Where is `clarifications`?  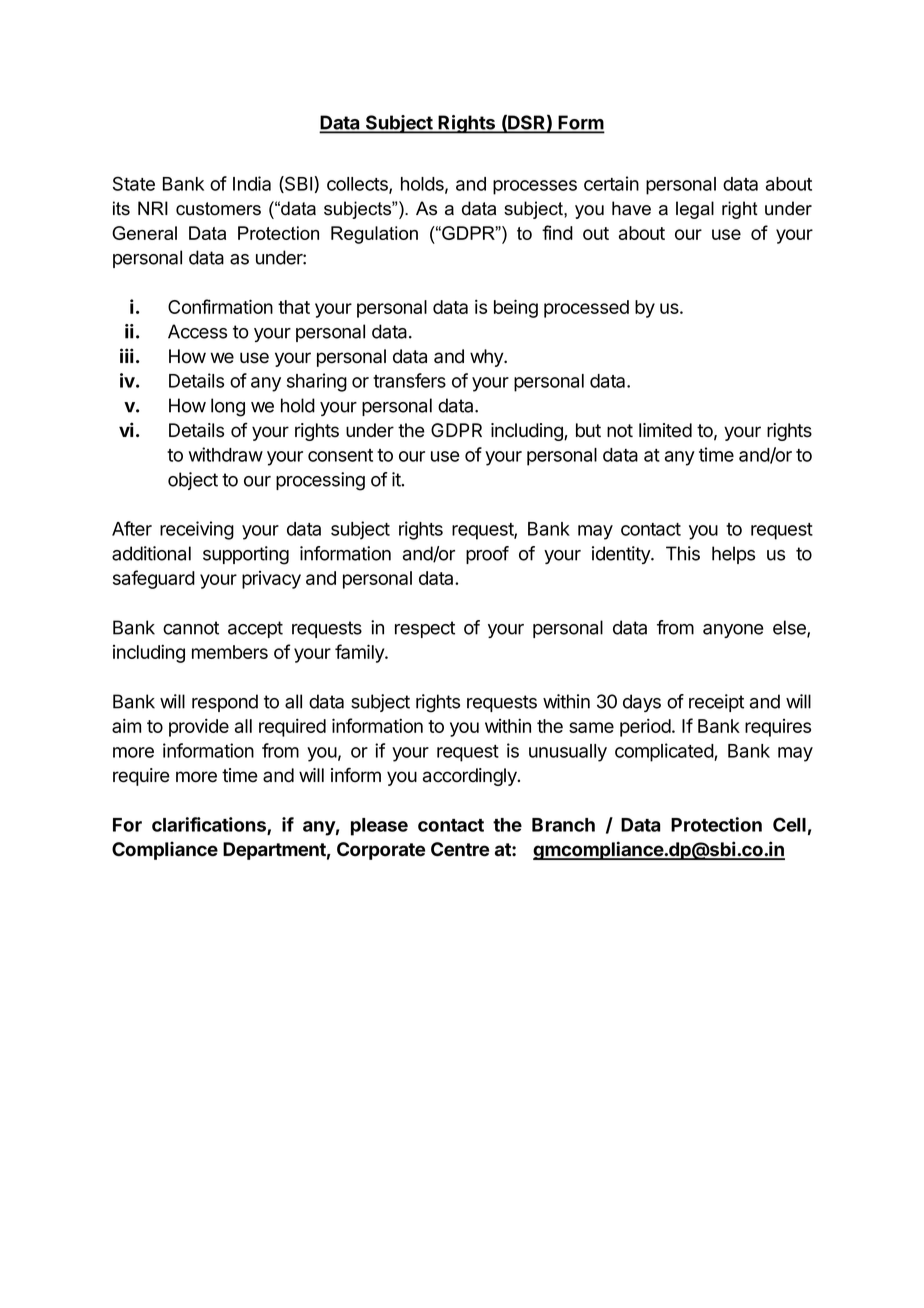
clarifications is located at coordinates (210, 825).
